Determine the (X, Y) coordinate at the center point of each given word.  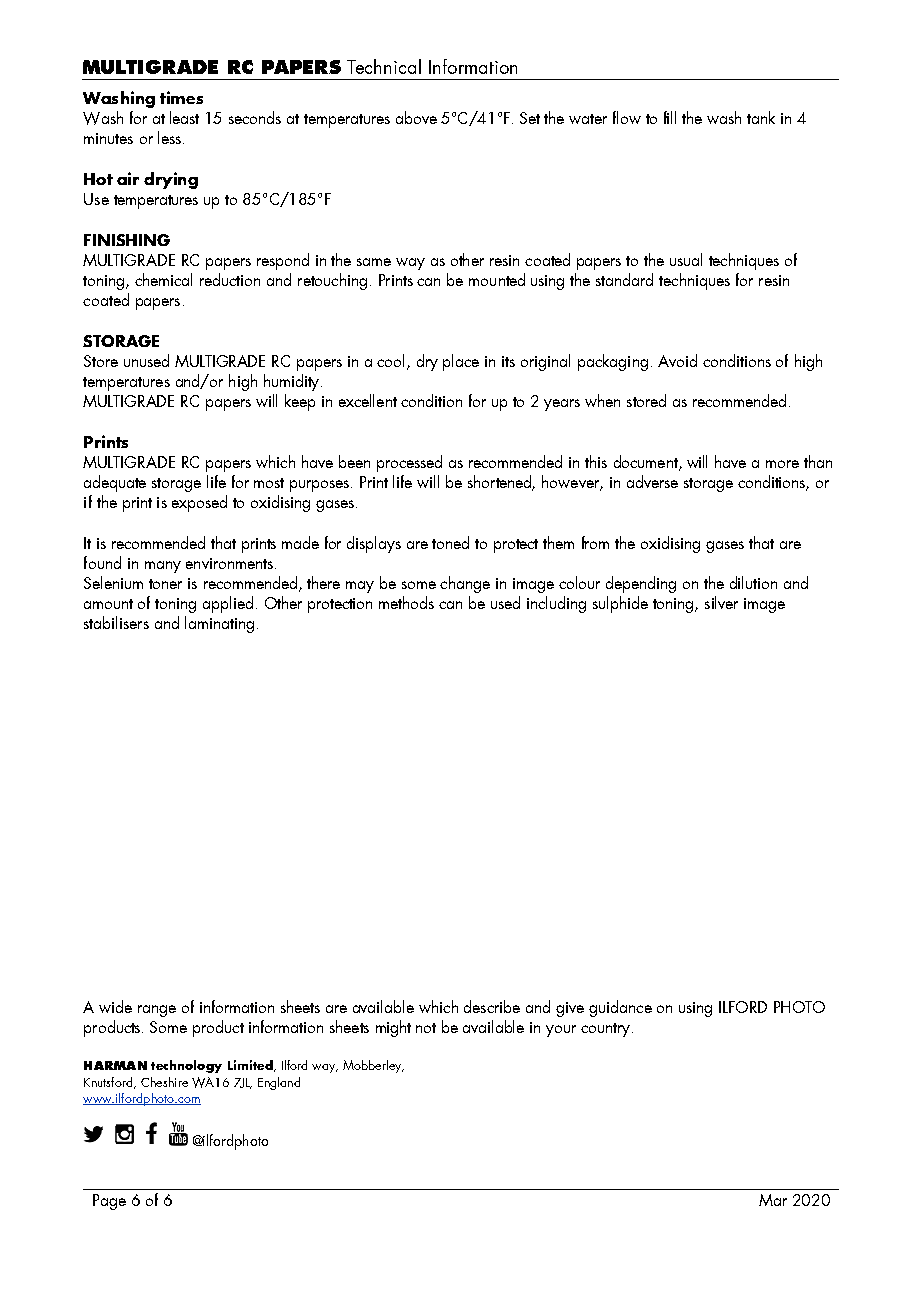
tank (761, 117)
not (426, 1028)
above (416, 117)
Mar (773, 1200)
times (181, 97)
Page (109, 1202)
